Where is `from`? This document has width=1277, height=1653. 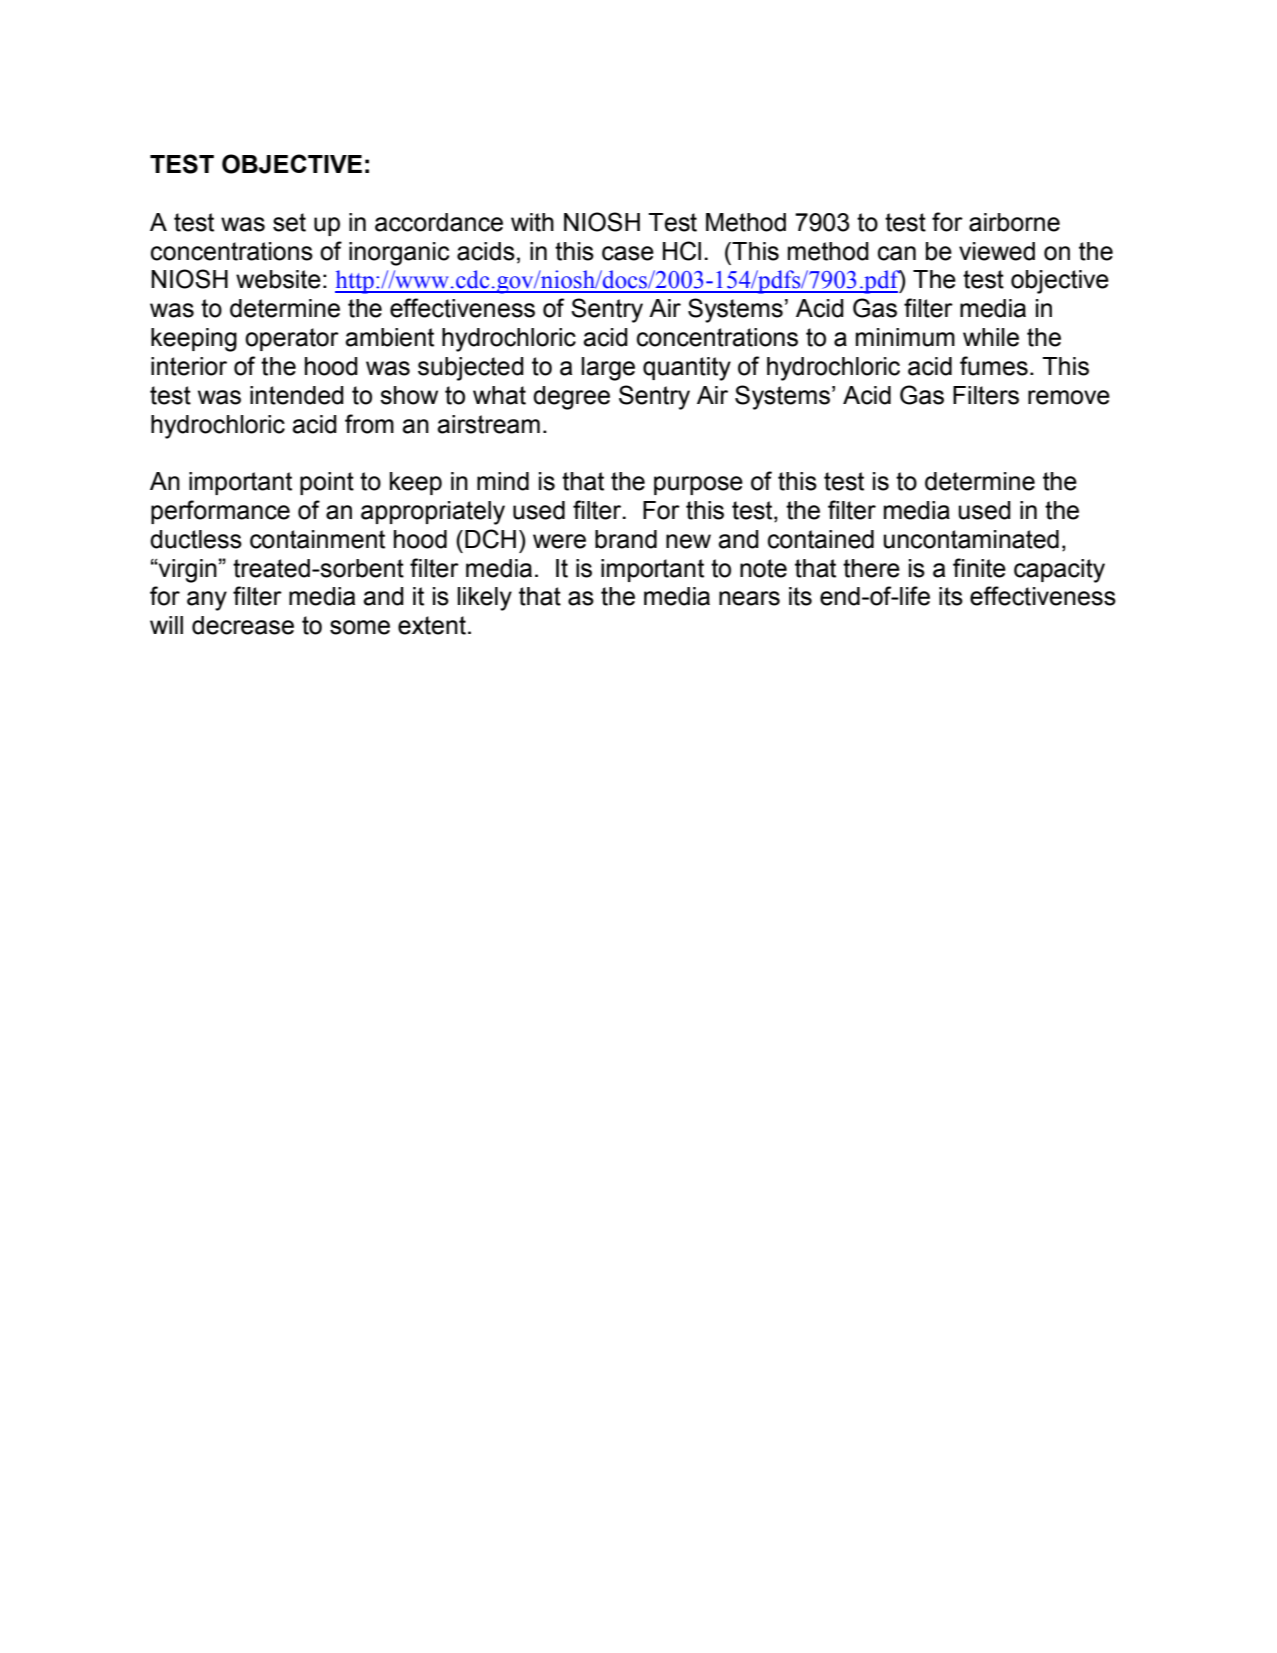 from is located at coordinates (369, 424).
